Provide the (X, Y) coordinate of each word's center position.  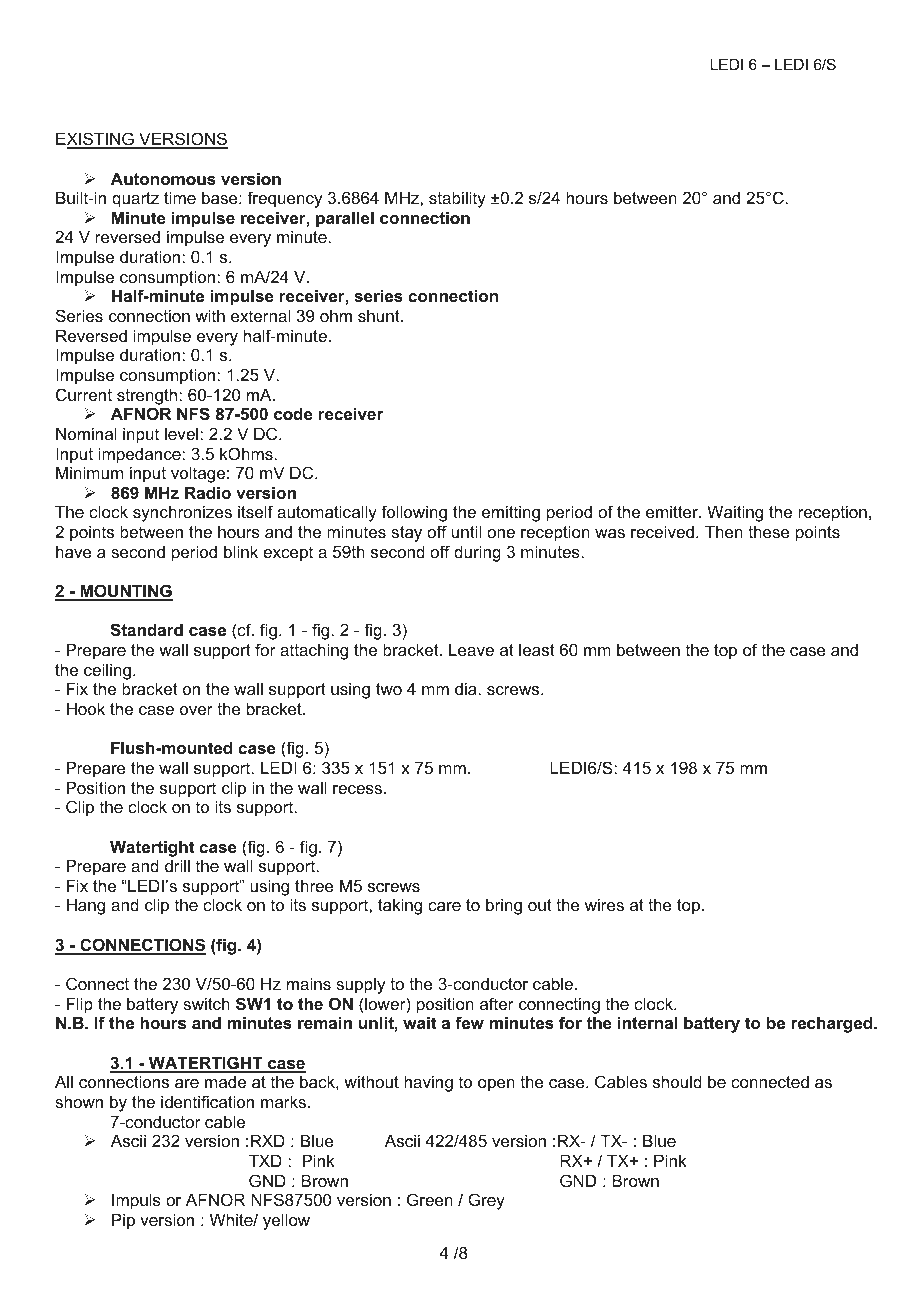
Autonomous (163, 178)
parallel (345, 219)
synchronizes (182, 513)
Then (724, 531)
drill (177, 865)
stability (457, 199)
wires (604, 904)
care (444, 906)
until (466, 531)
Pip (123, 1221)
